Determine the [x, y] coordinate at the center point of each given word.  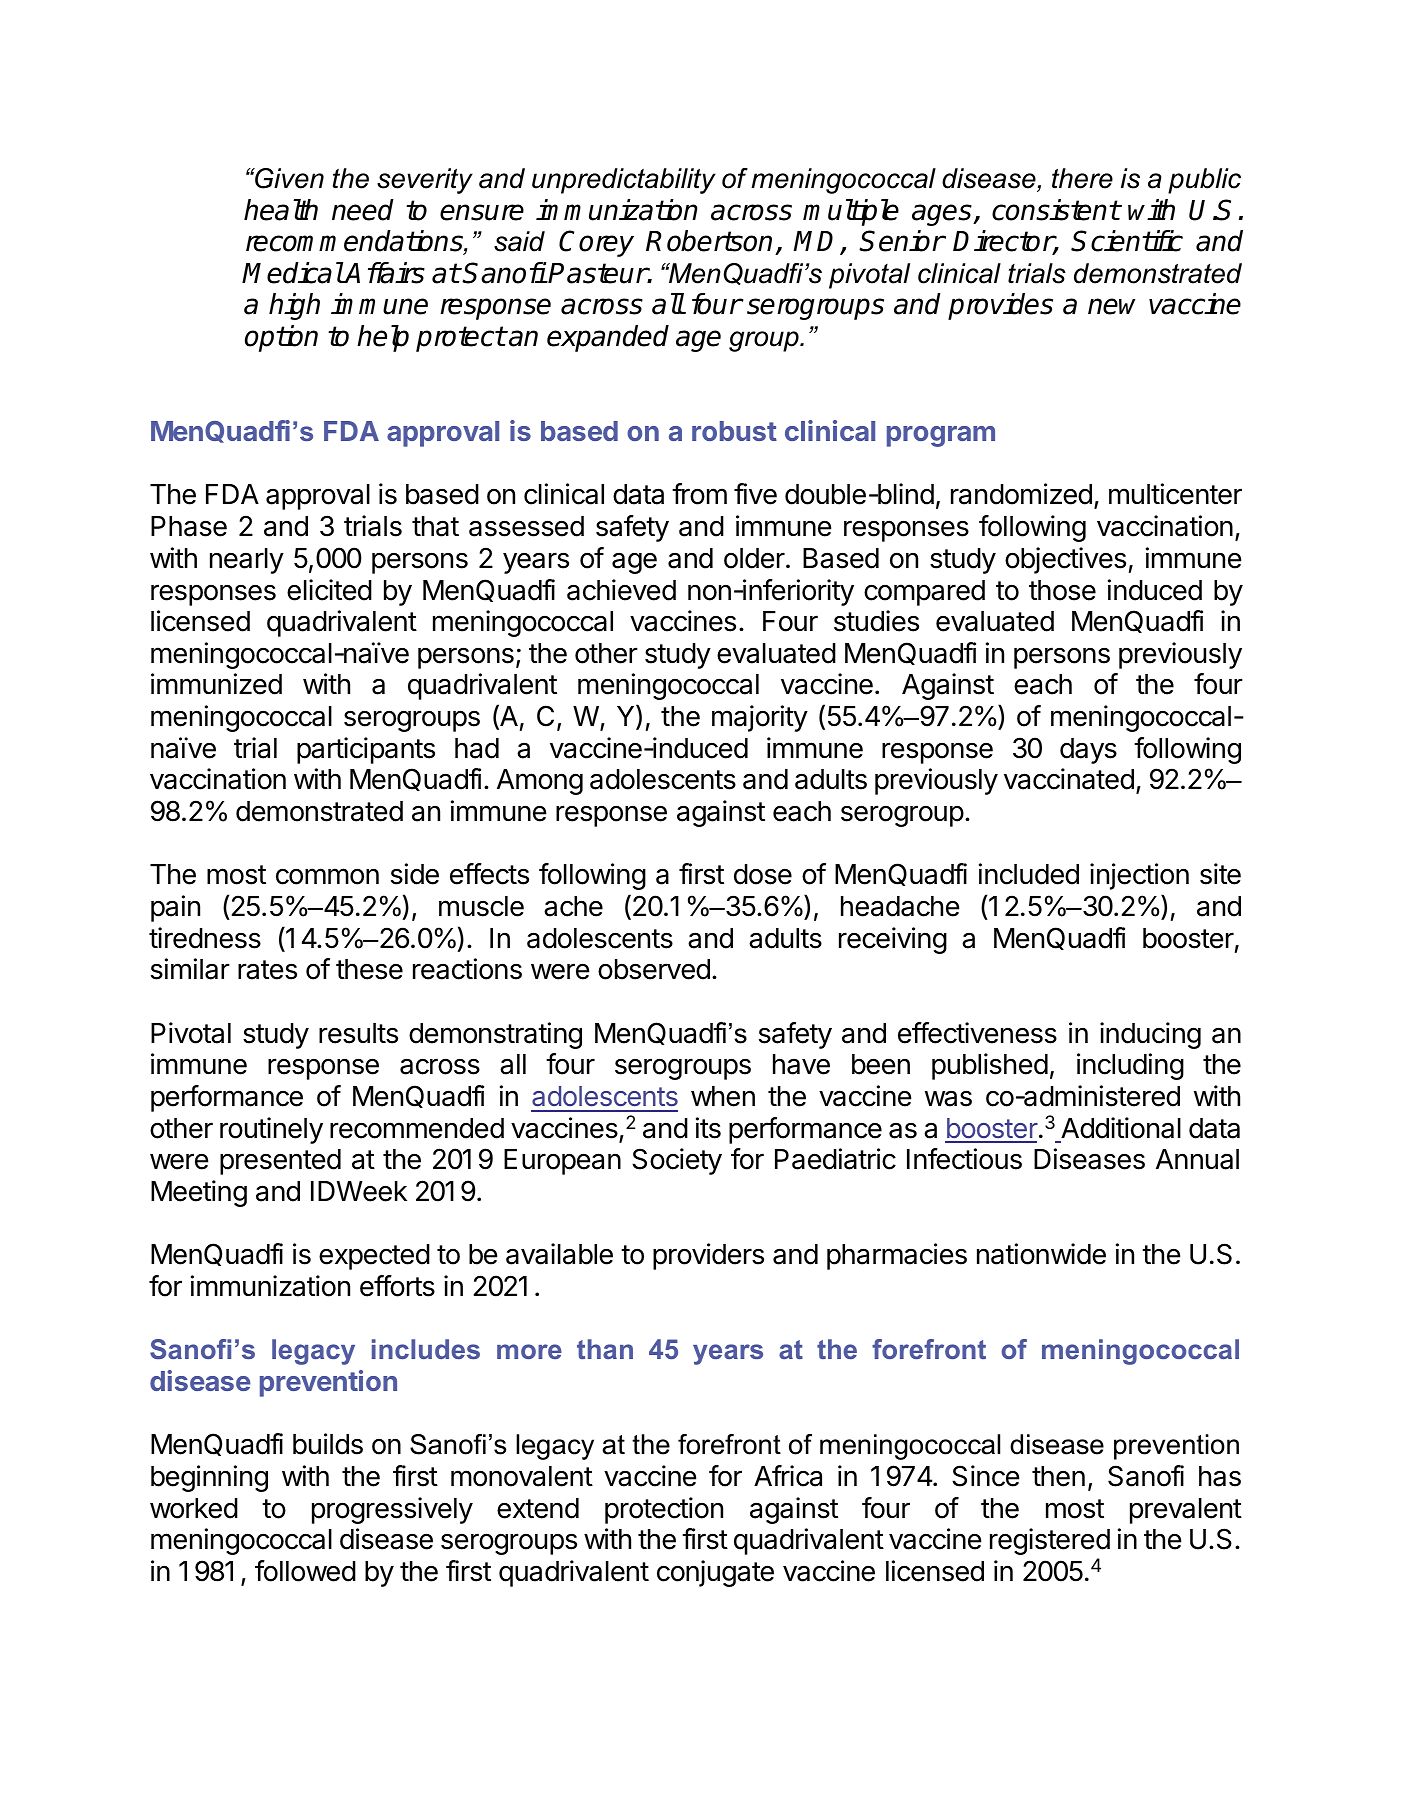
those [1062, 590]
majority [760, 718]
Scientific [1127, 241]
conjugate [715, 1573]
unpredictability [624, 181]
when [723, 1096]
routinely [271, 1130]
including [1130, 1066]
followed [305, 1571]
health [281, 210]
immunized [216, 684]
